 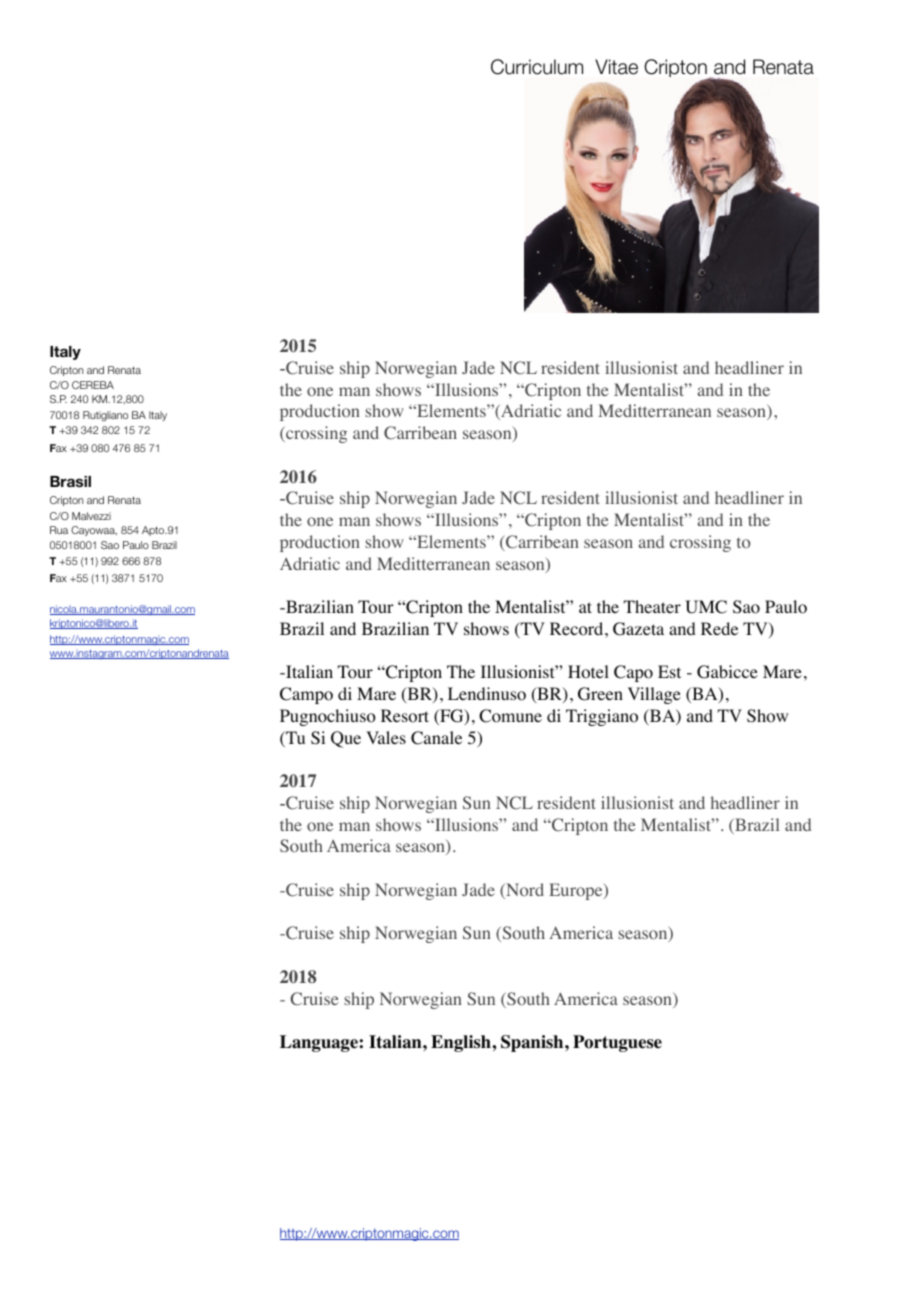 What do you see at coordinates (537, 67) in the screenshot?
I see `Curriculum` at bounding box center [537, 67].
